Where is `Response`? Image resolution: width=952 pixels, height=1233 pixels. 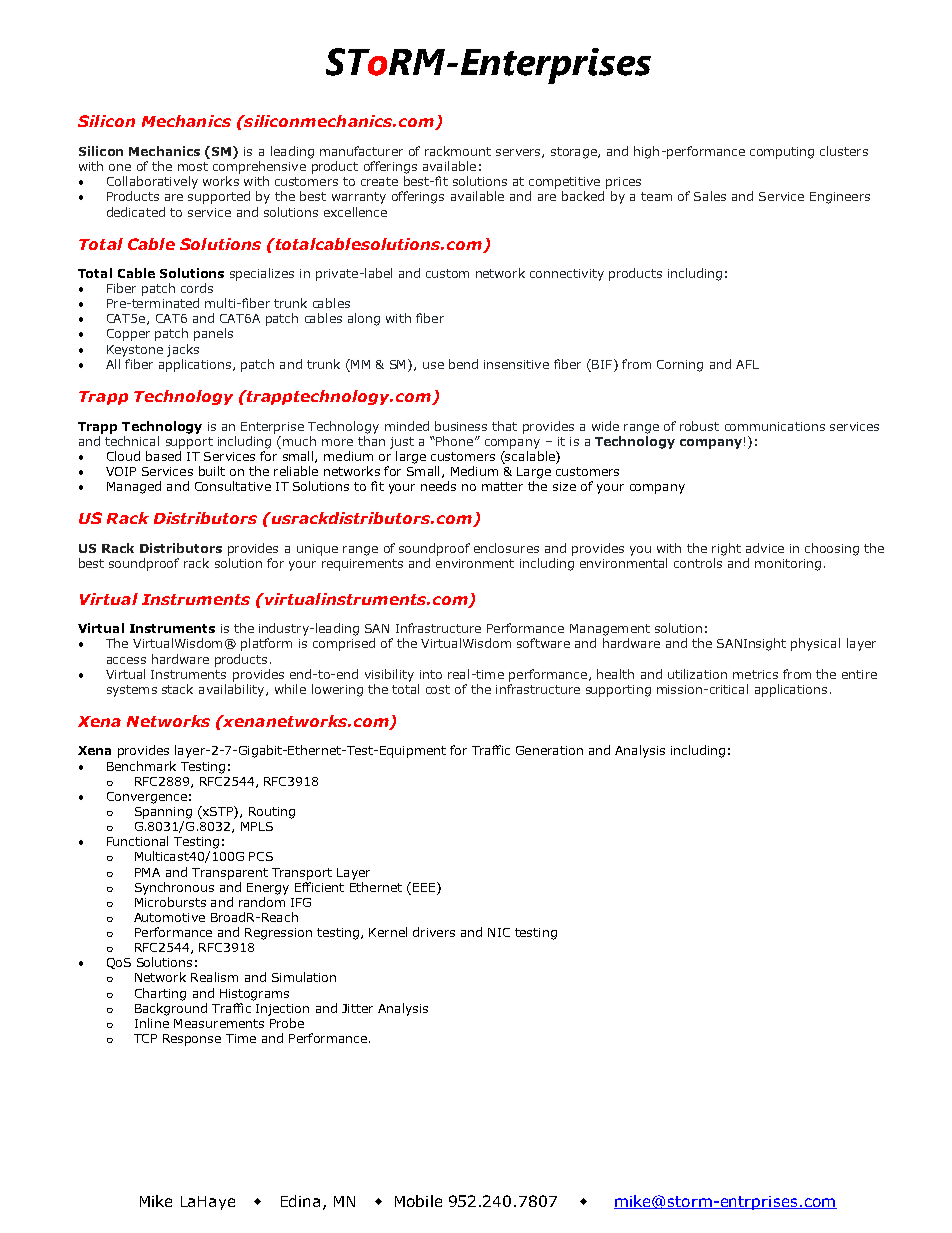
Response is located at coordinates (192, 1040).
